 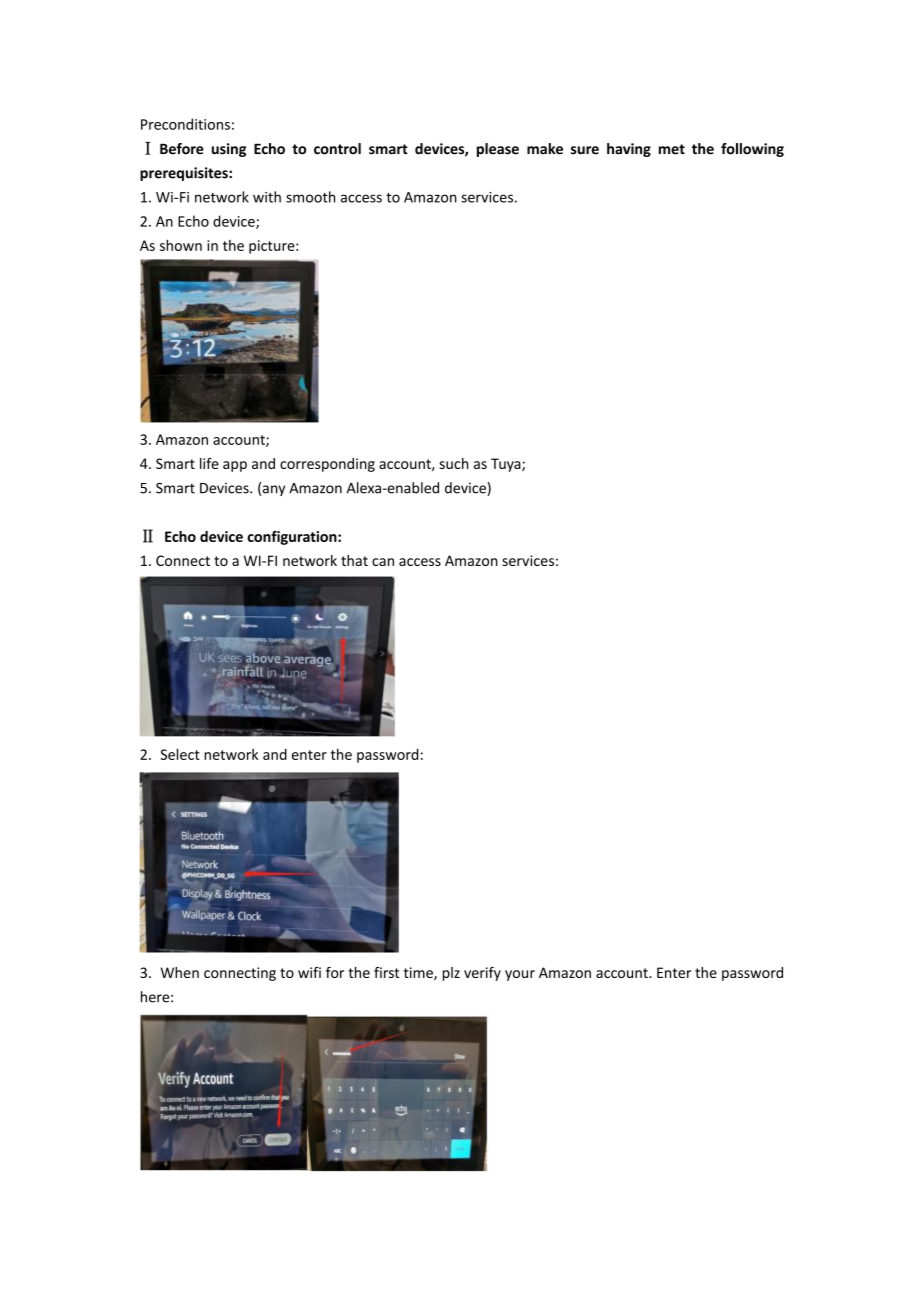 What do you see at coordinates (180, 754) in the screenshot?
I see `Select` at bounding box center [180, 754].
